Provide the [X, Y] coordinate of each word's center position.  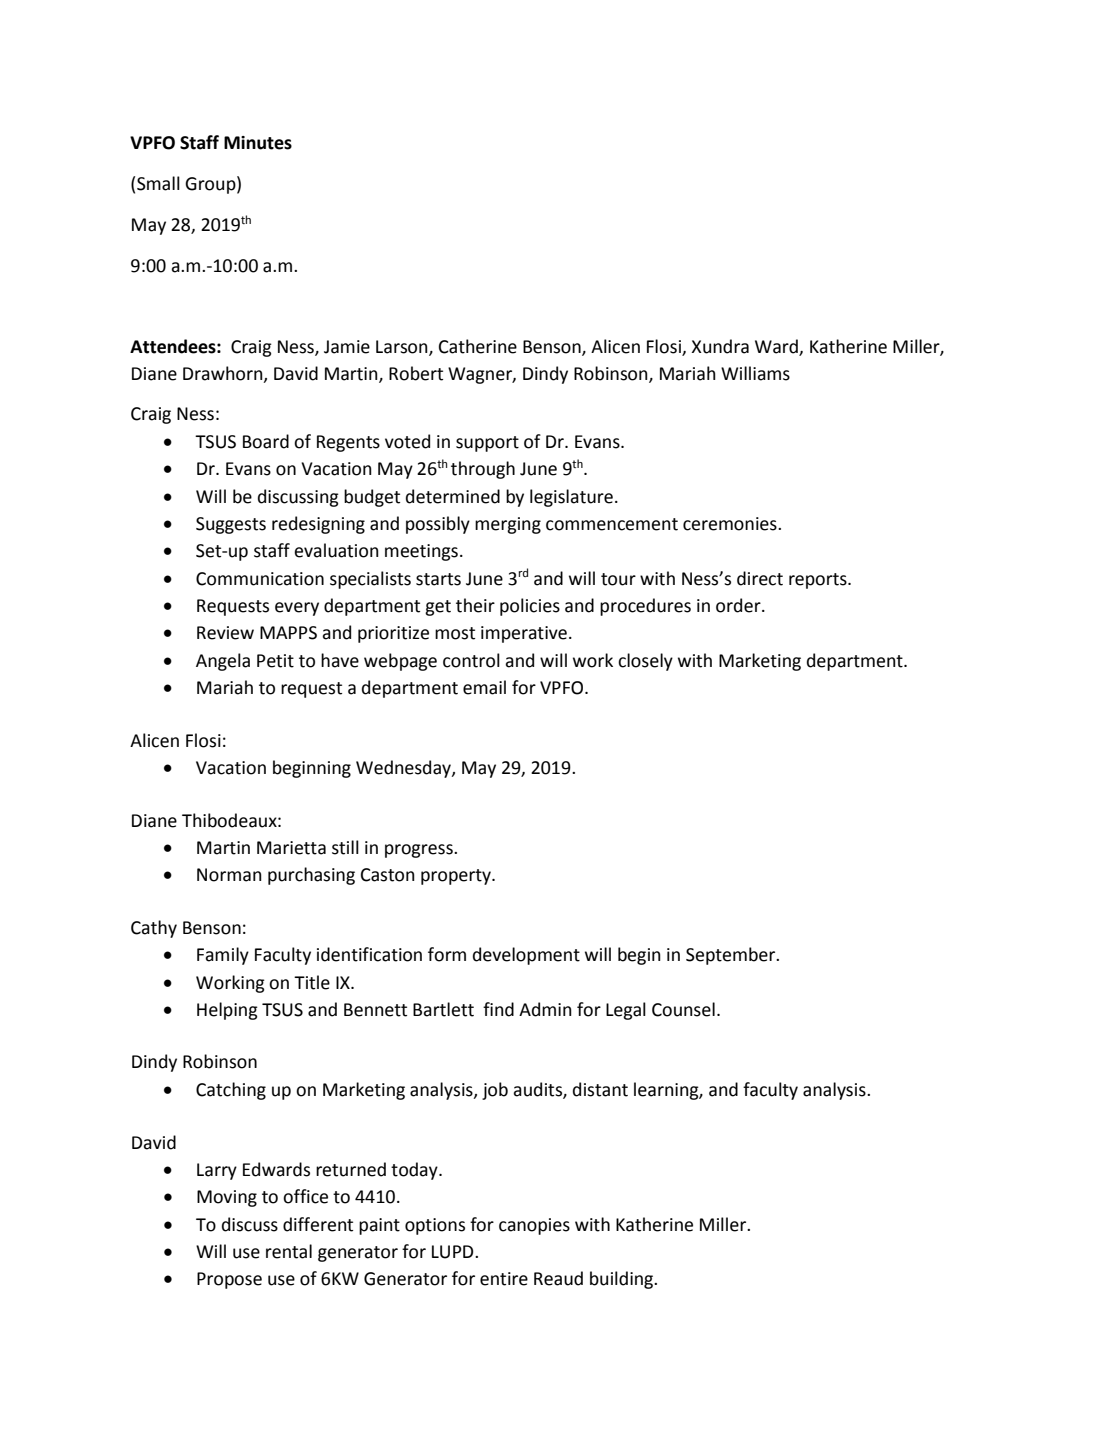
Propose [229, 1280]
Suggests [231, 525]
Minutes [258, 143]
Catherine [478, 346]
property [457, 877]
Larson [403, 348]
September [732, 956]
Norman [229, 875]
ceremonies [731, 524]
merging [508, 525]
